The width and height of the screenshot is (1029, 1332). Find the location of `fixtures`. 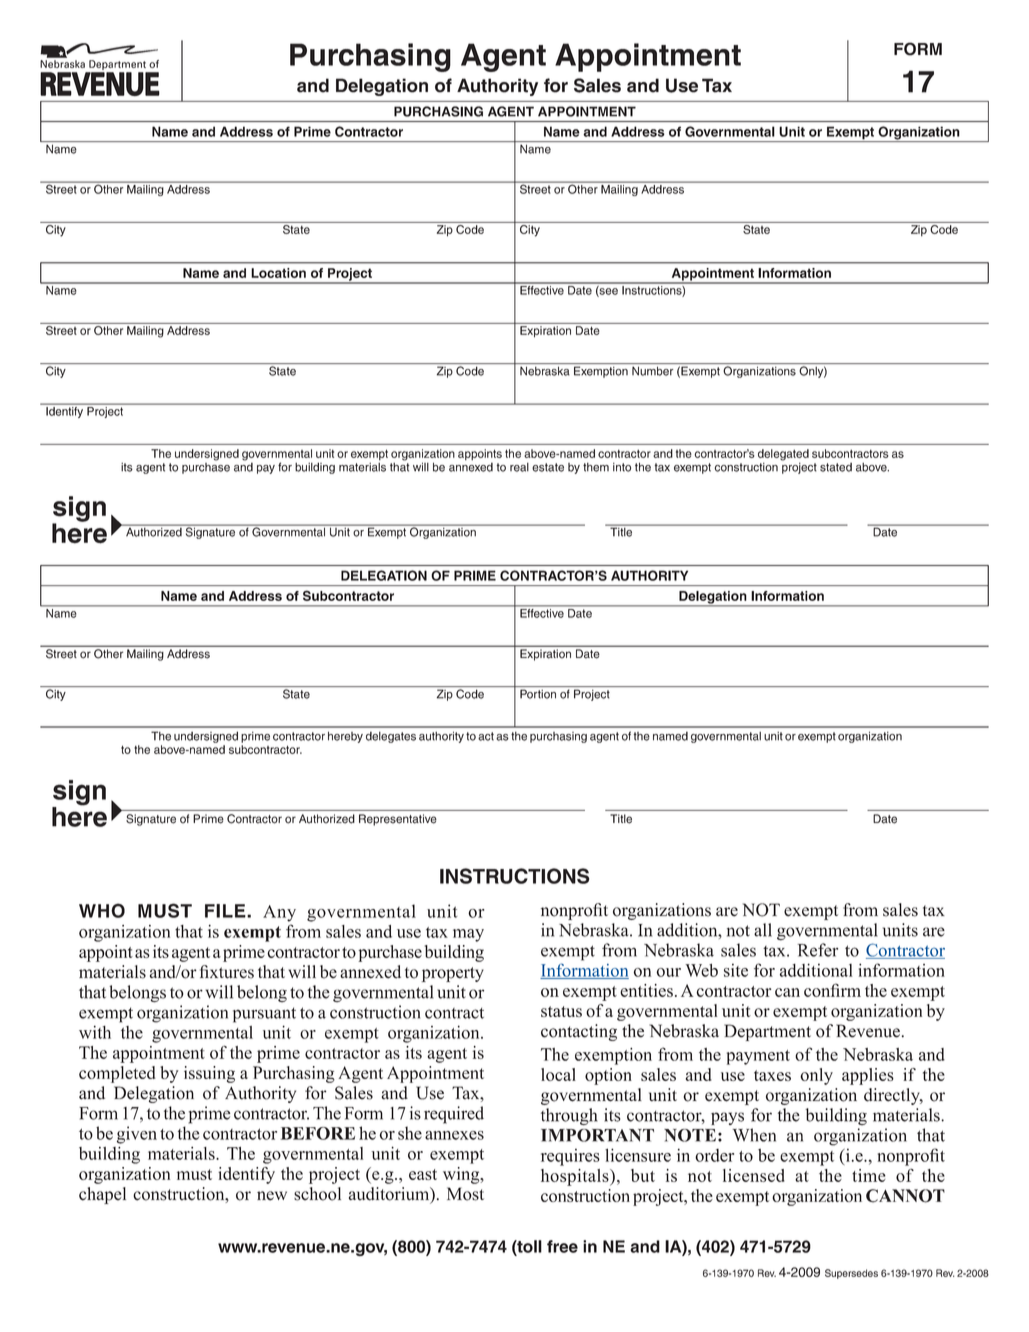

fixtures is located at coordinates (227, 972).
